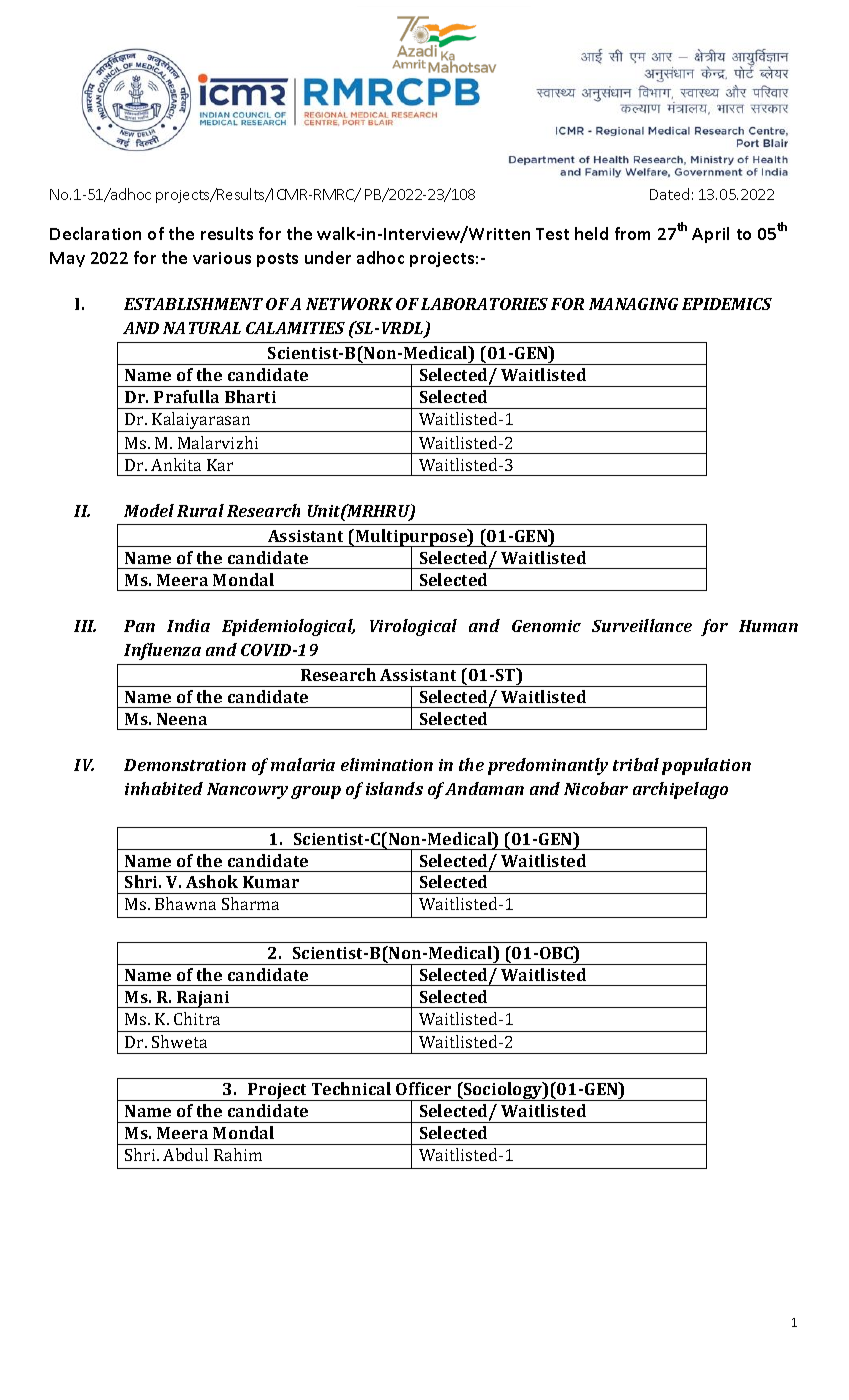  What do you see at coordinates (413, 627) in the document?
I see `Virological` at bounding box center [413, 627].
